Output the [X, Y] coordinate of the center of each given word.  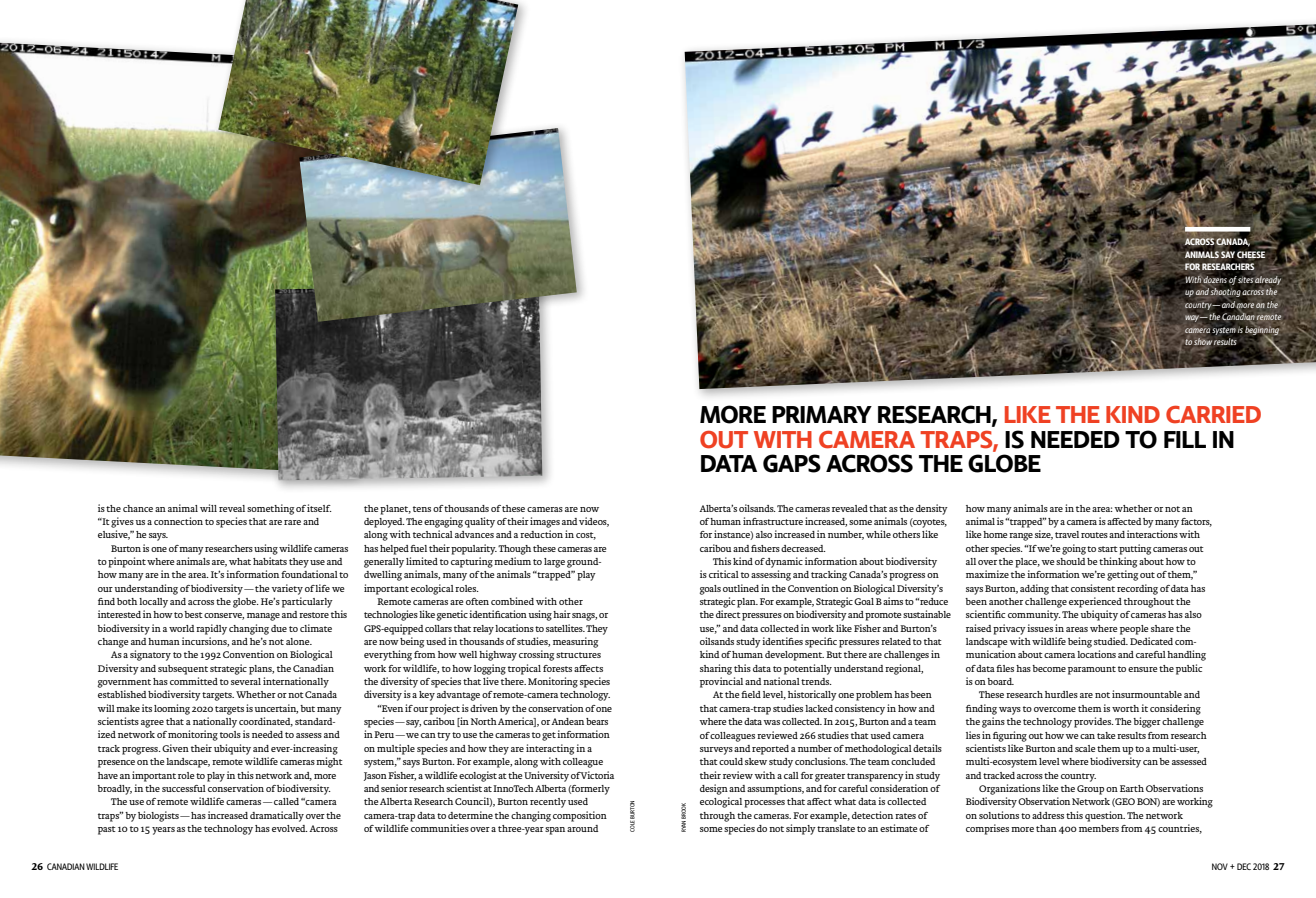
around [582, 828]
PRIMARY [822, 414]
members [1099, 828]
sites [1246, 279]
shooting [1225, 293]
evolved [290, 828]
